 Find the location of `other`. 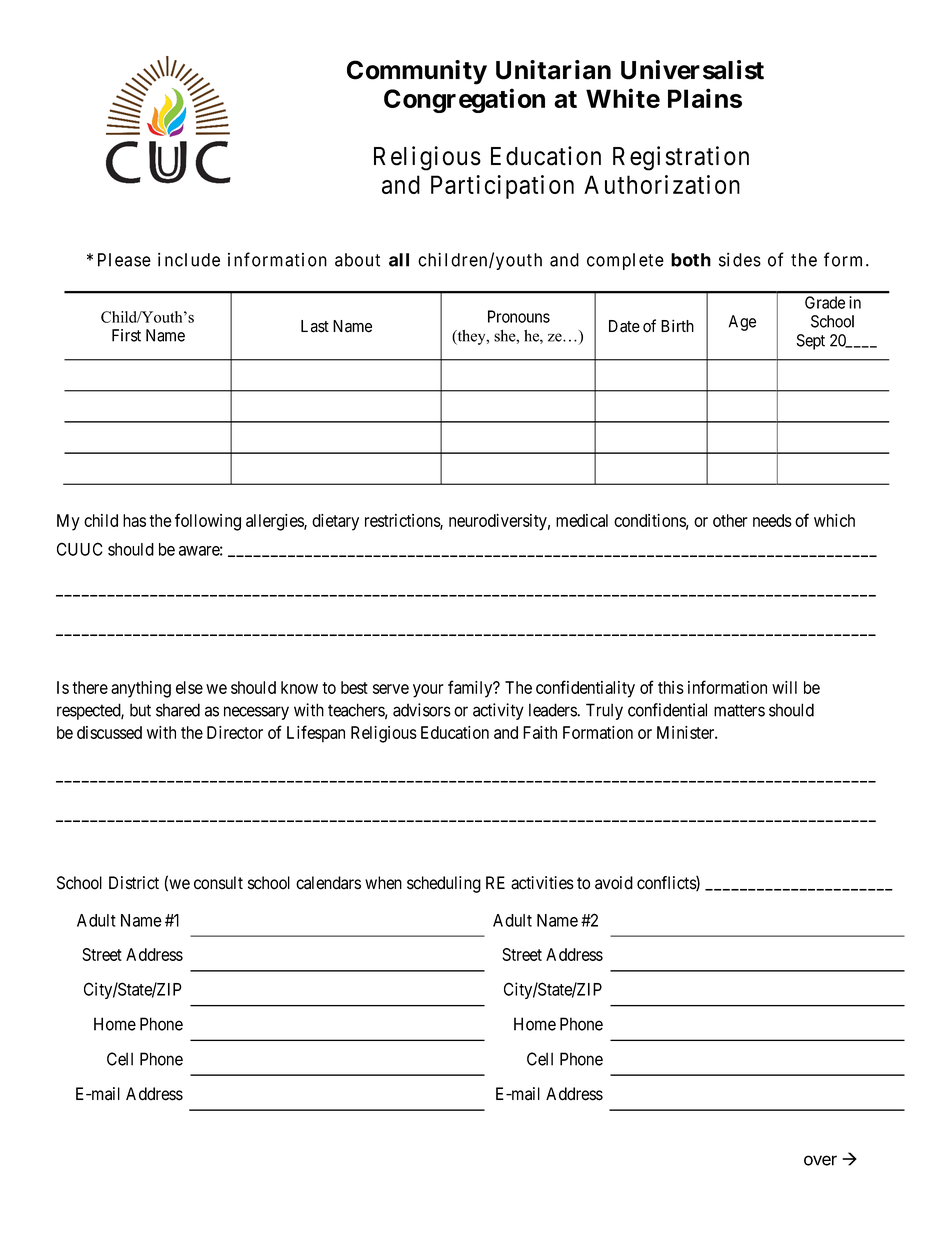

other is located at coordinates (730, 520).
